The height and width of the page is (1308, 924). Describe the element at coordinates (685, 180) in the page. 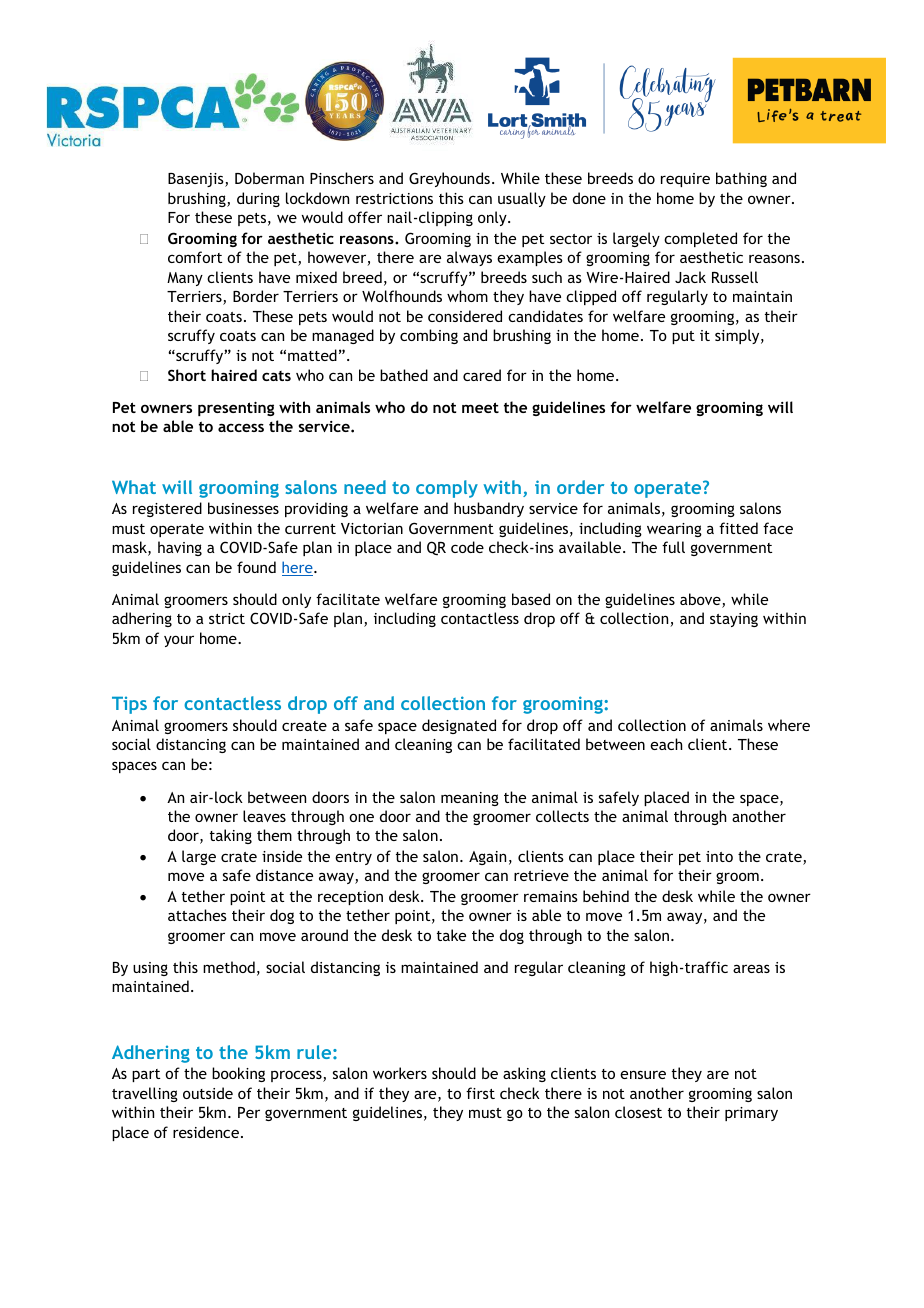

I see `require` at that location.
